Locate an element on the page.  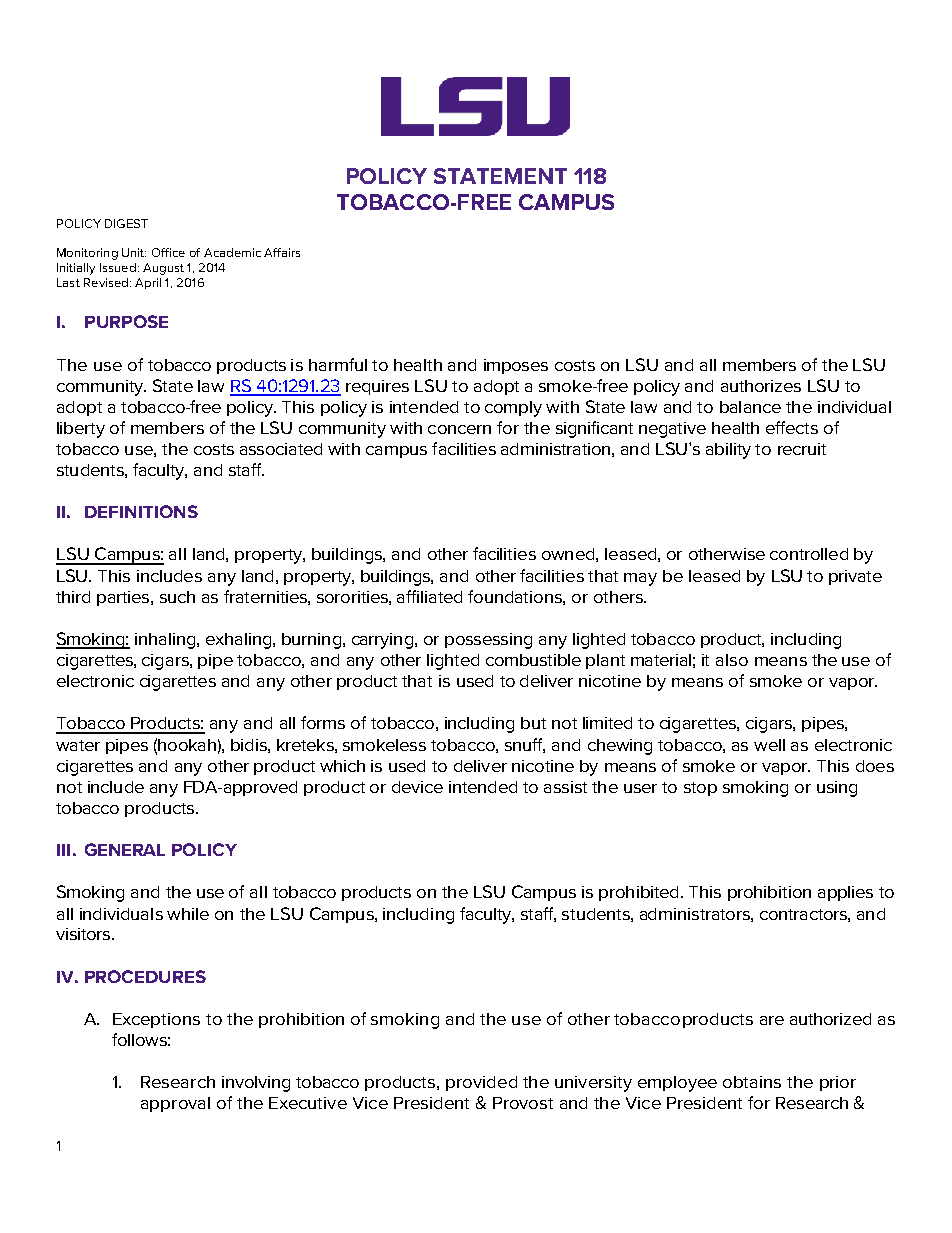
inhaling is located at coordinates (166, 641).
